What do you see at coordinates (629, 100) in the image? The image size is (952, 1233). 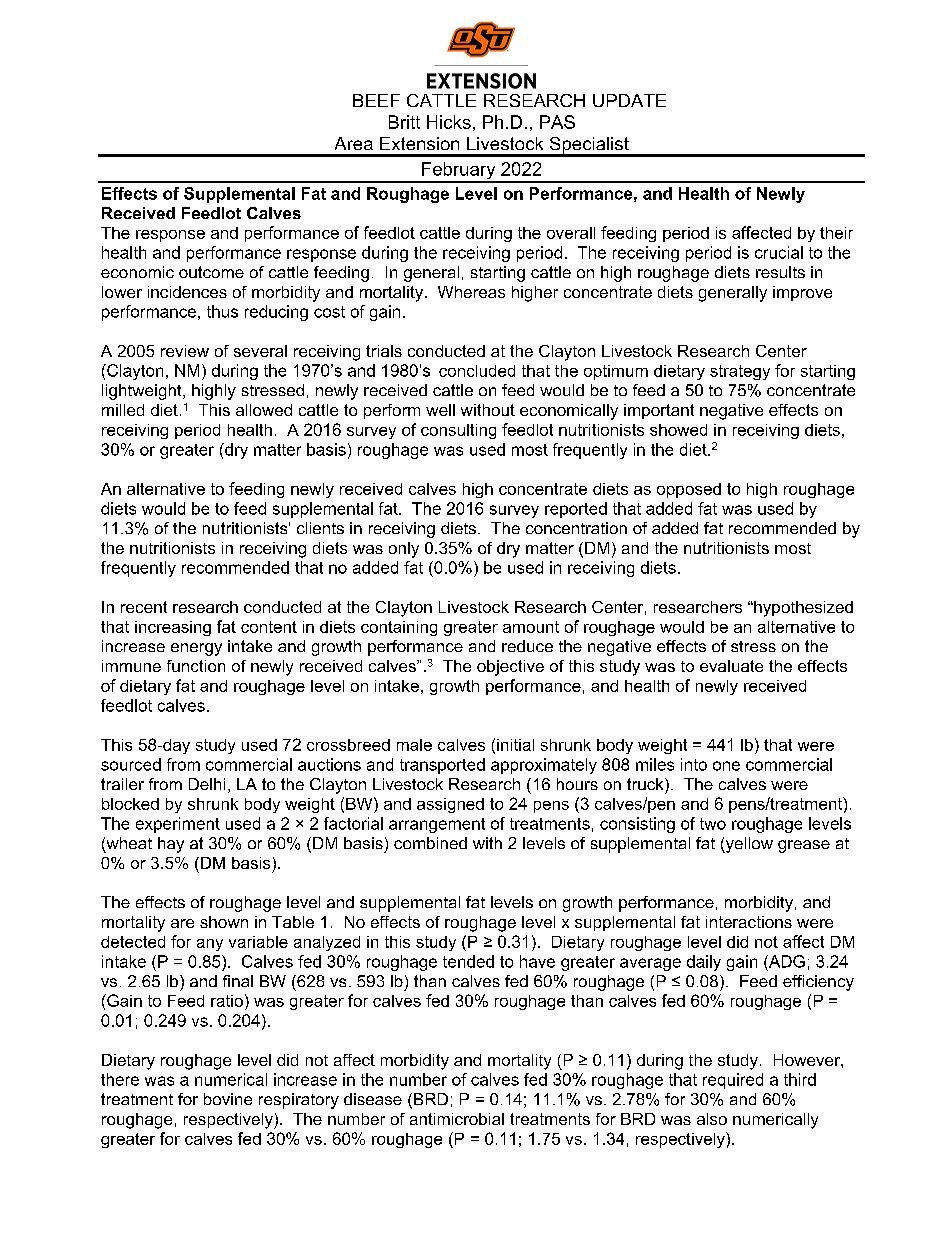 I see `UPDATE` at bounding box center [629, 100].
